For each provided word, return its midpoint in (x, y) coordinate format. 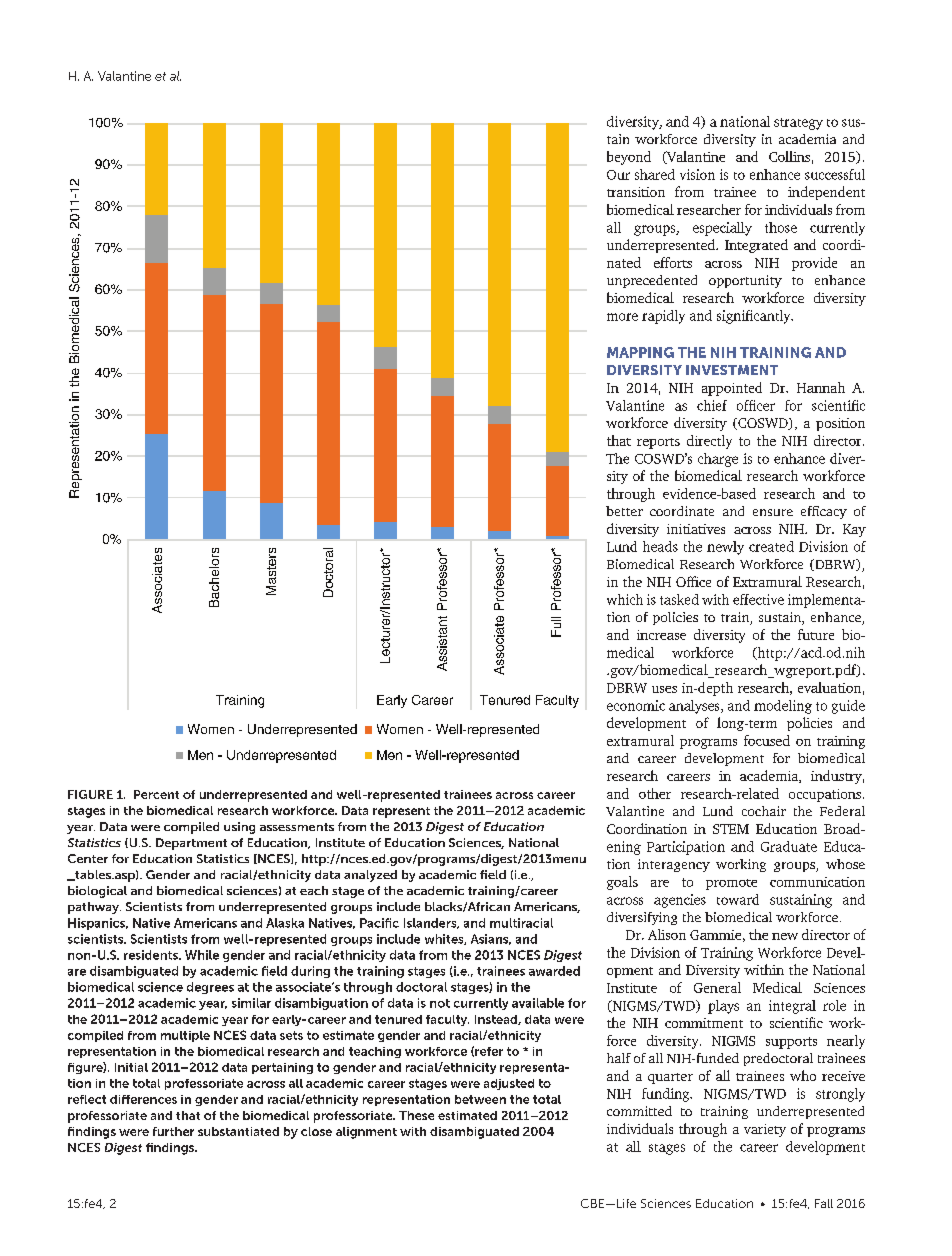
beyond (629, 158)
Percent (156, 794)
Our (618, 175)
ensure (773, 512)
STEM (731, 829)
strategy (798, 124)
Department (191, 844)
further (173, 1131)
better (624, 511)
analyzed (370, 876)
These (416, 1115)
